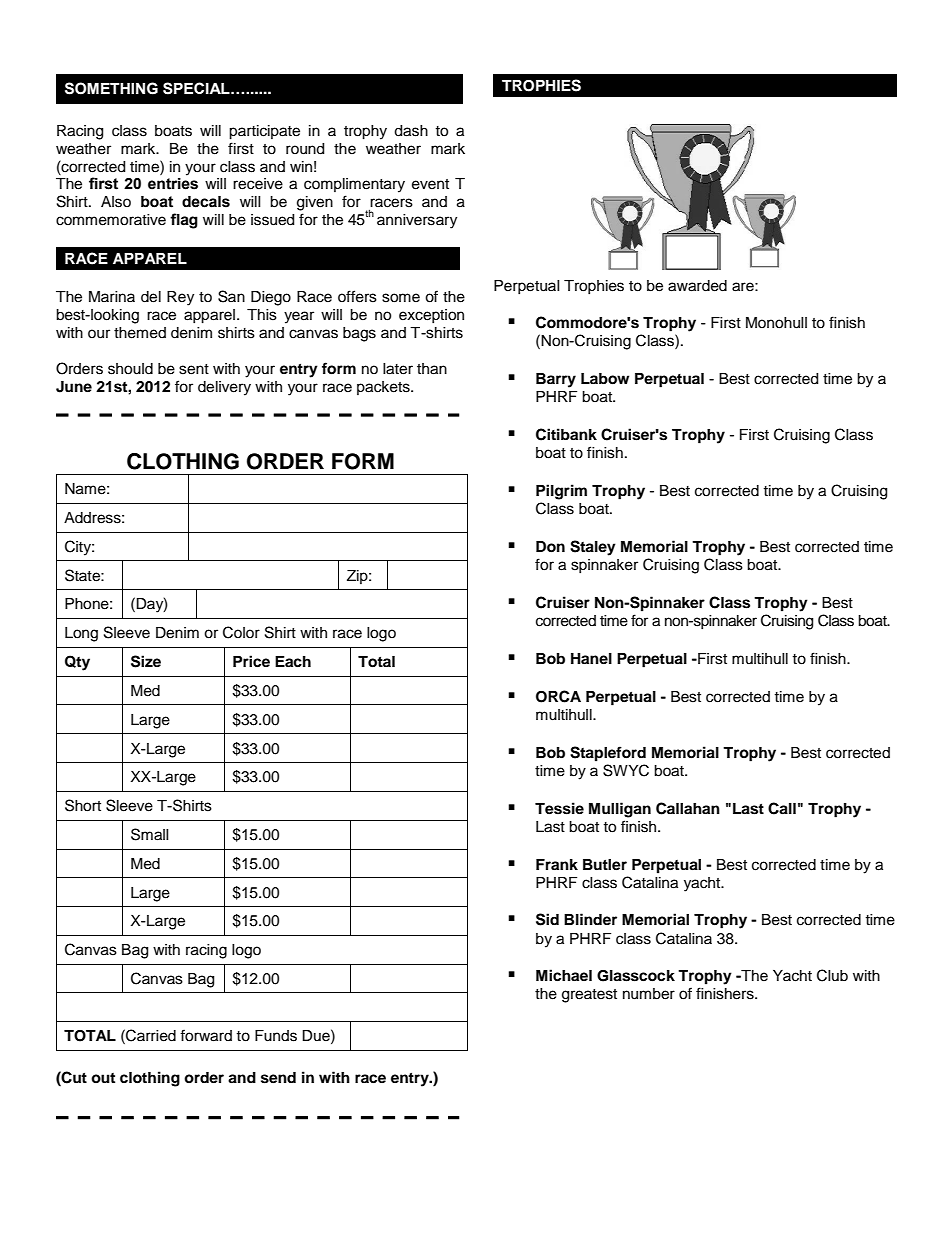  Describe the element at coordinates (550, 547) in the screenshot. I see `Don` at that location.
